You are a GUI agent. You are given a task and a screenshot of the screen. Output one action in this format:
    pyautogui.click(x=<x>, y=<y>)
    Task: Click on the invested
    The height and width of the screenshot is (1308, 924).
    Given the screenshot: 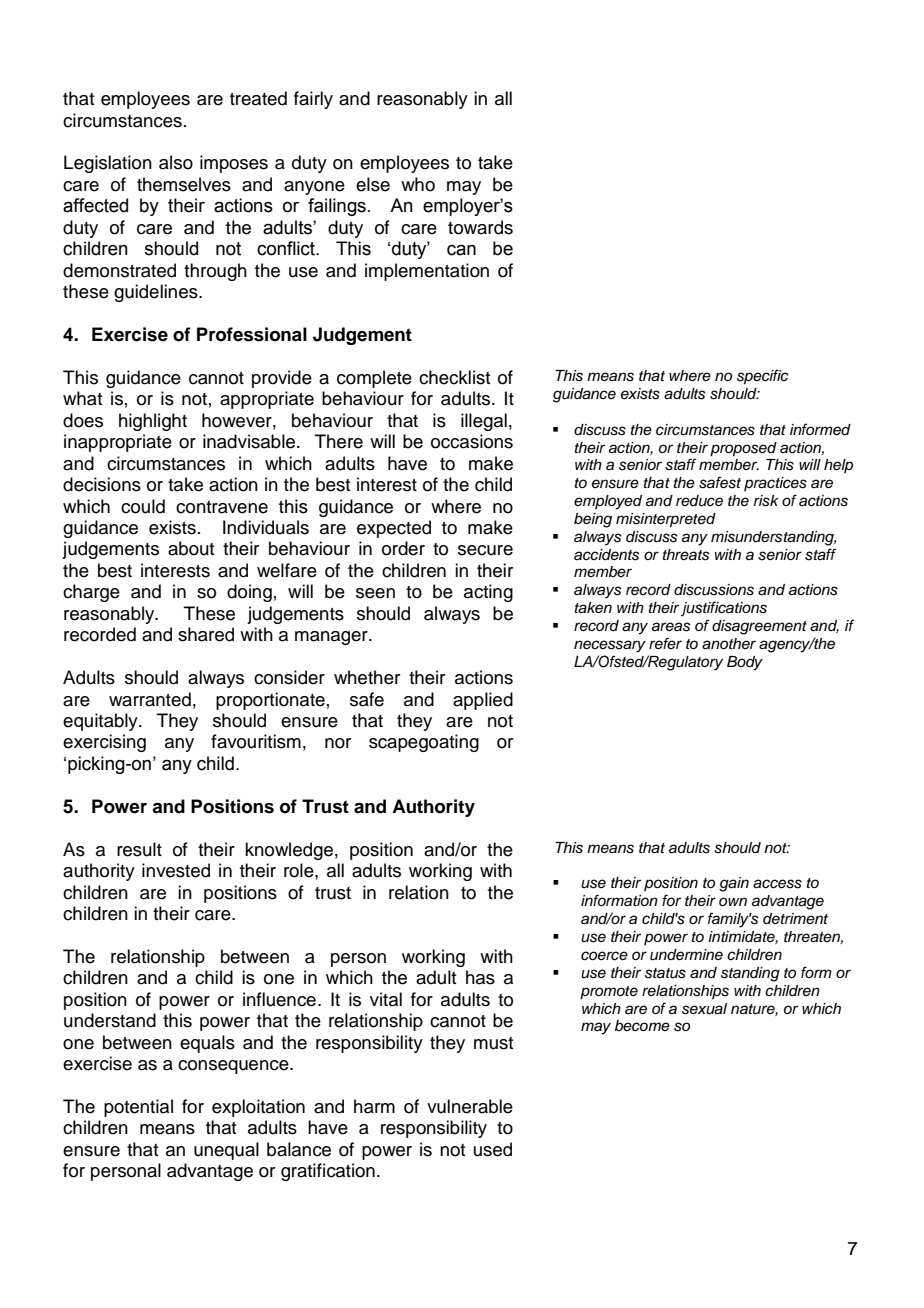 What is the action you would take?
    pyautogui.click(x=176, y=870)
